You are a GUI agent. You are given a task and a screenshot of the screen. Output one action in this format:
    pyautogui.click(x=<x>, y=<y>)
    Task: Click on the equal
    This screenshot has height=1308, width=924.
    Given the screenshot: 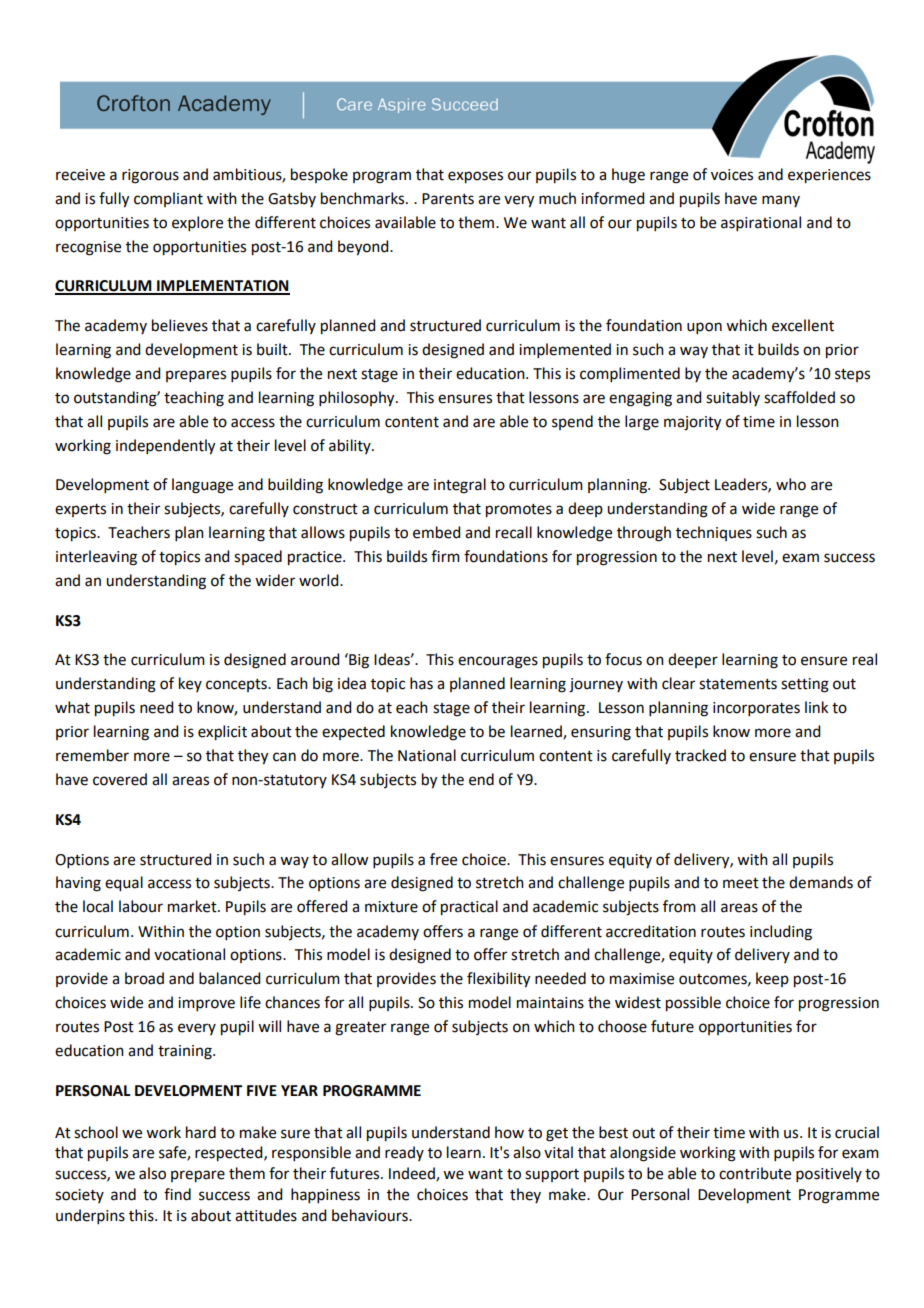 What is the action you would take?
    pyautogui.click(x=124, y=884)
